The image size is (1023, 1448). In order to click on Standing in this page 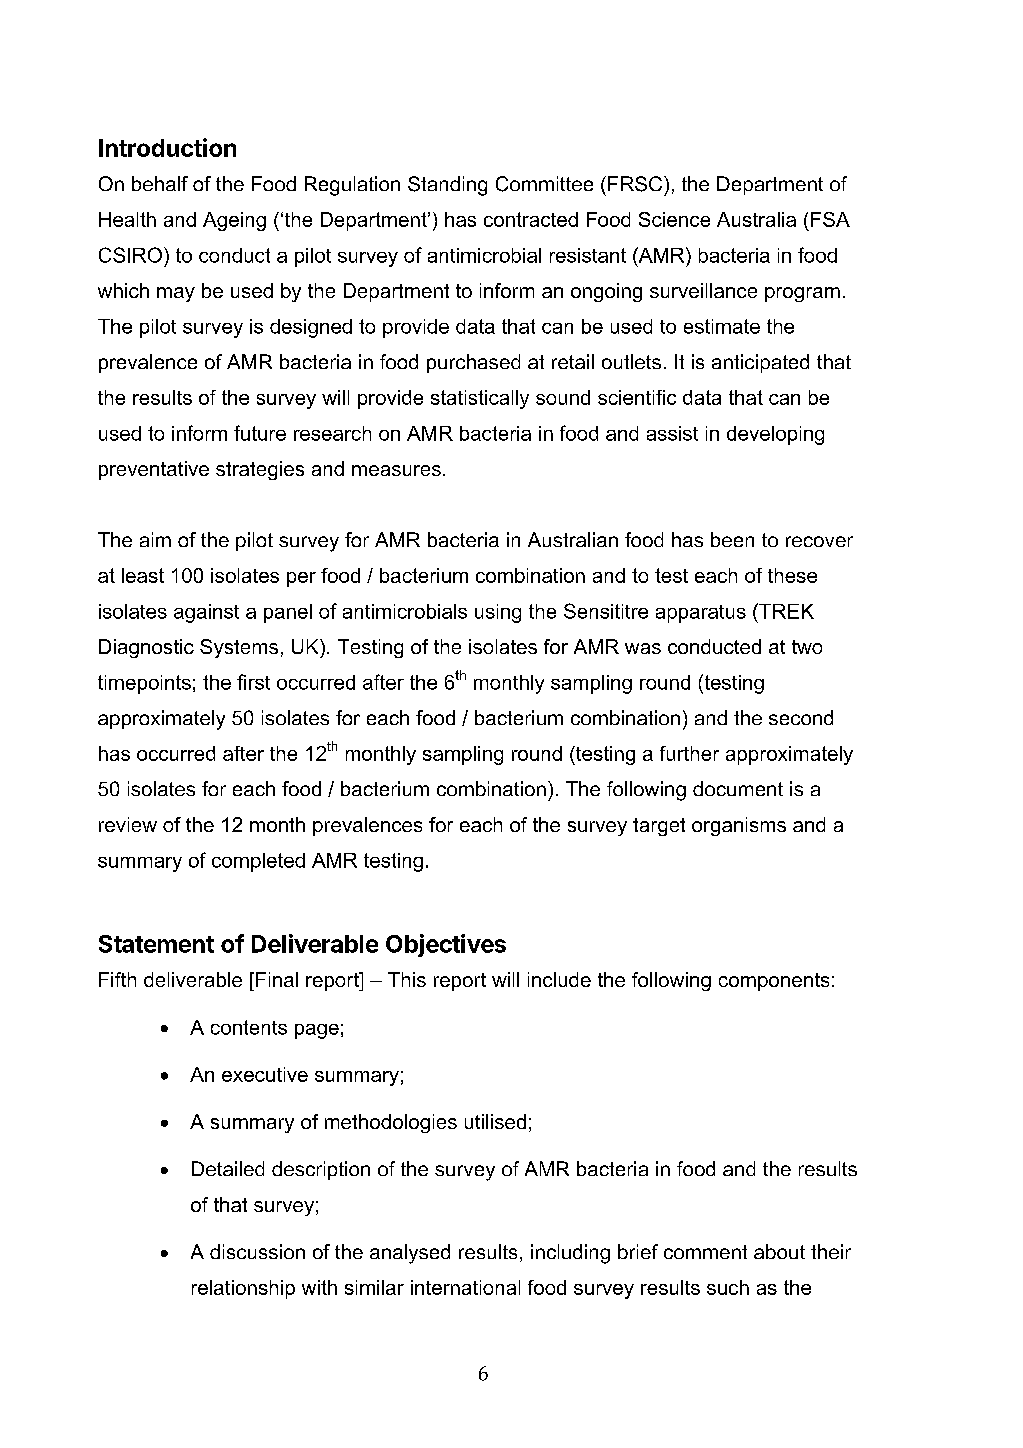, I will do `click(447, 186)`.
